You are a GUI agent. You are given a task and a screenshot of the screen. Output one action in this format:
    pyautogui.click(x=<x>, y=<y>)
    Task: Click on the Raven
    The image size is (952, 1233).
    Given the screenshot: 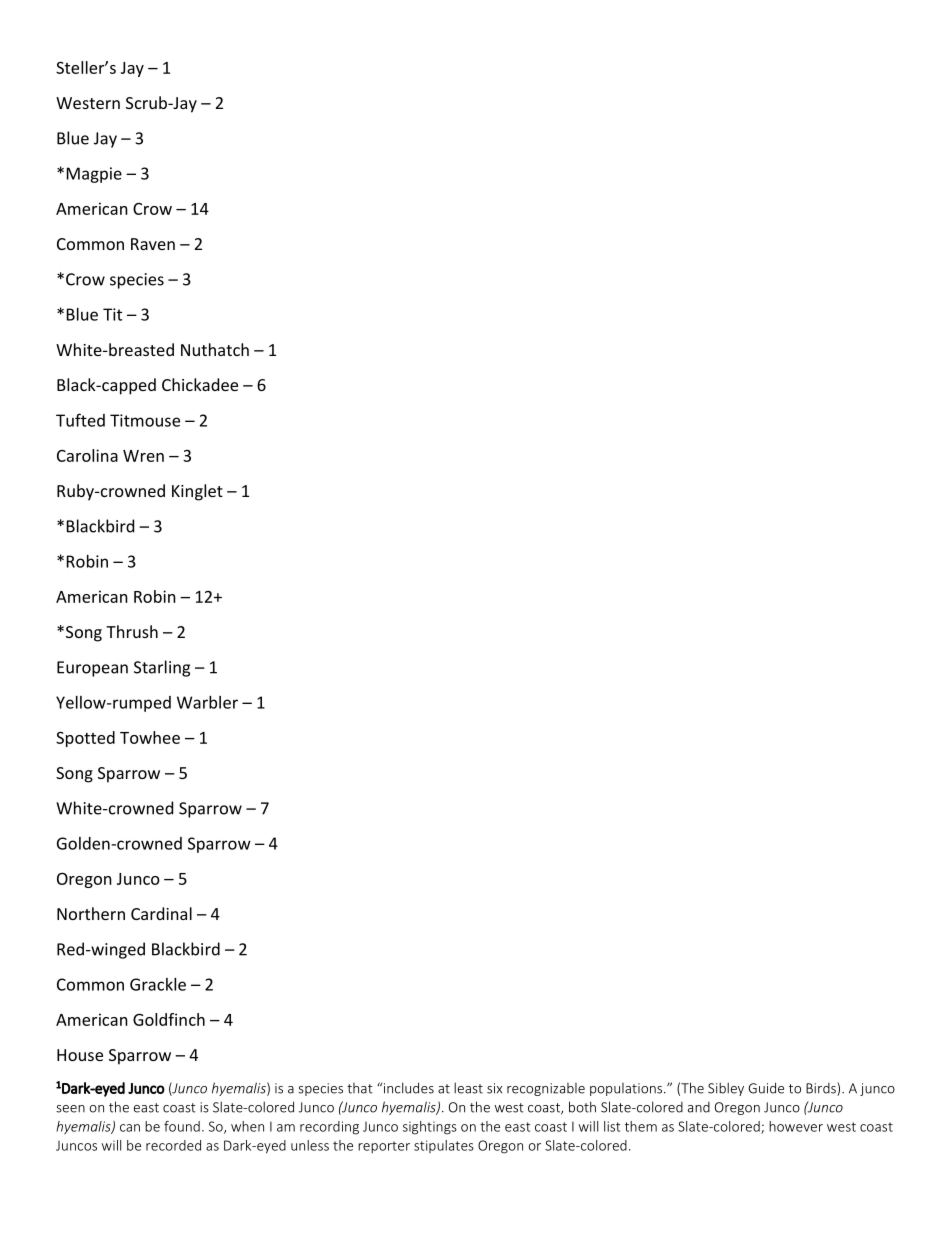 What is the action you would take?
    pyautogui.click(x=153, y=244)
